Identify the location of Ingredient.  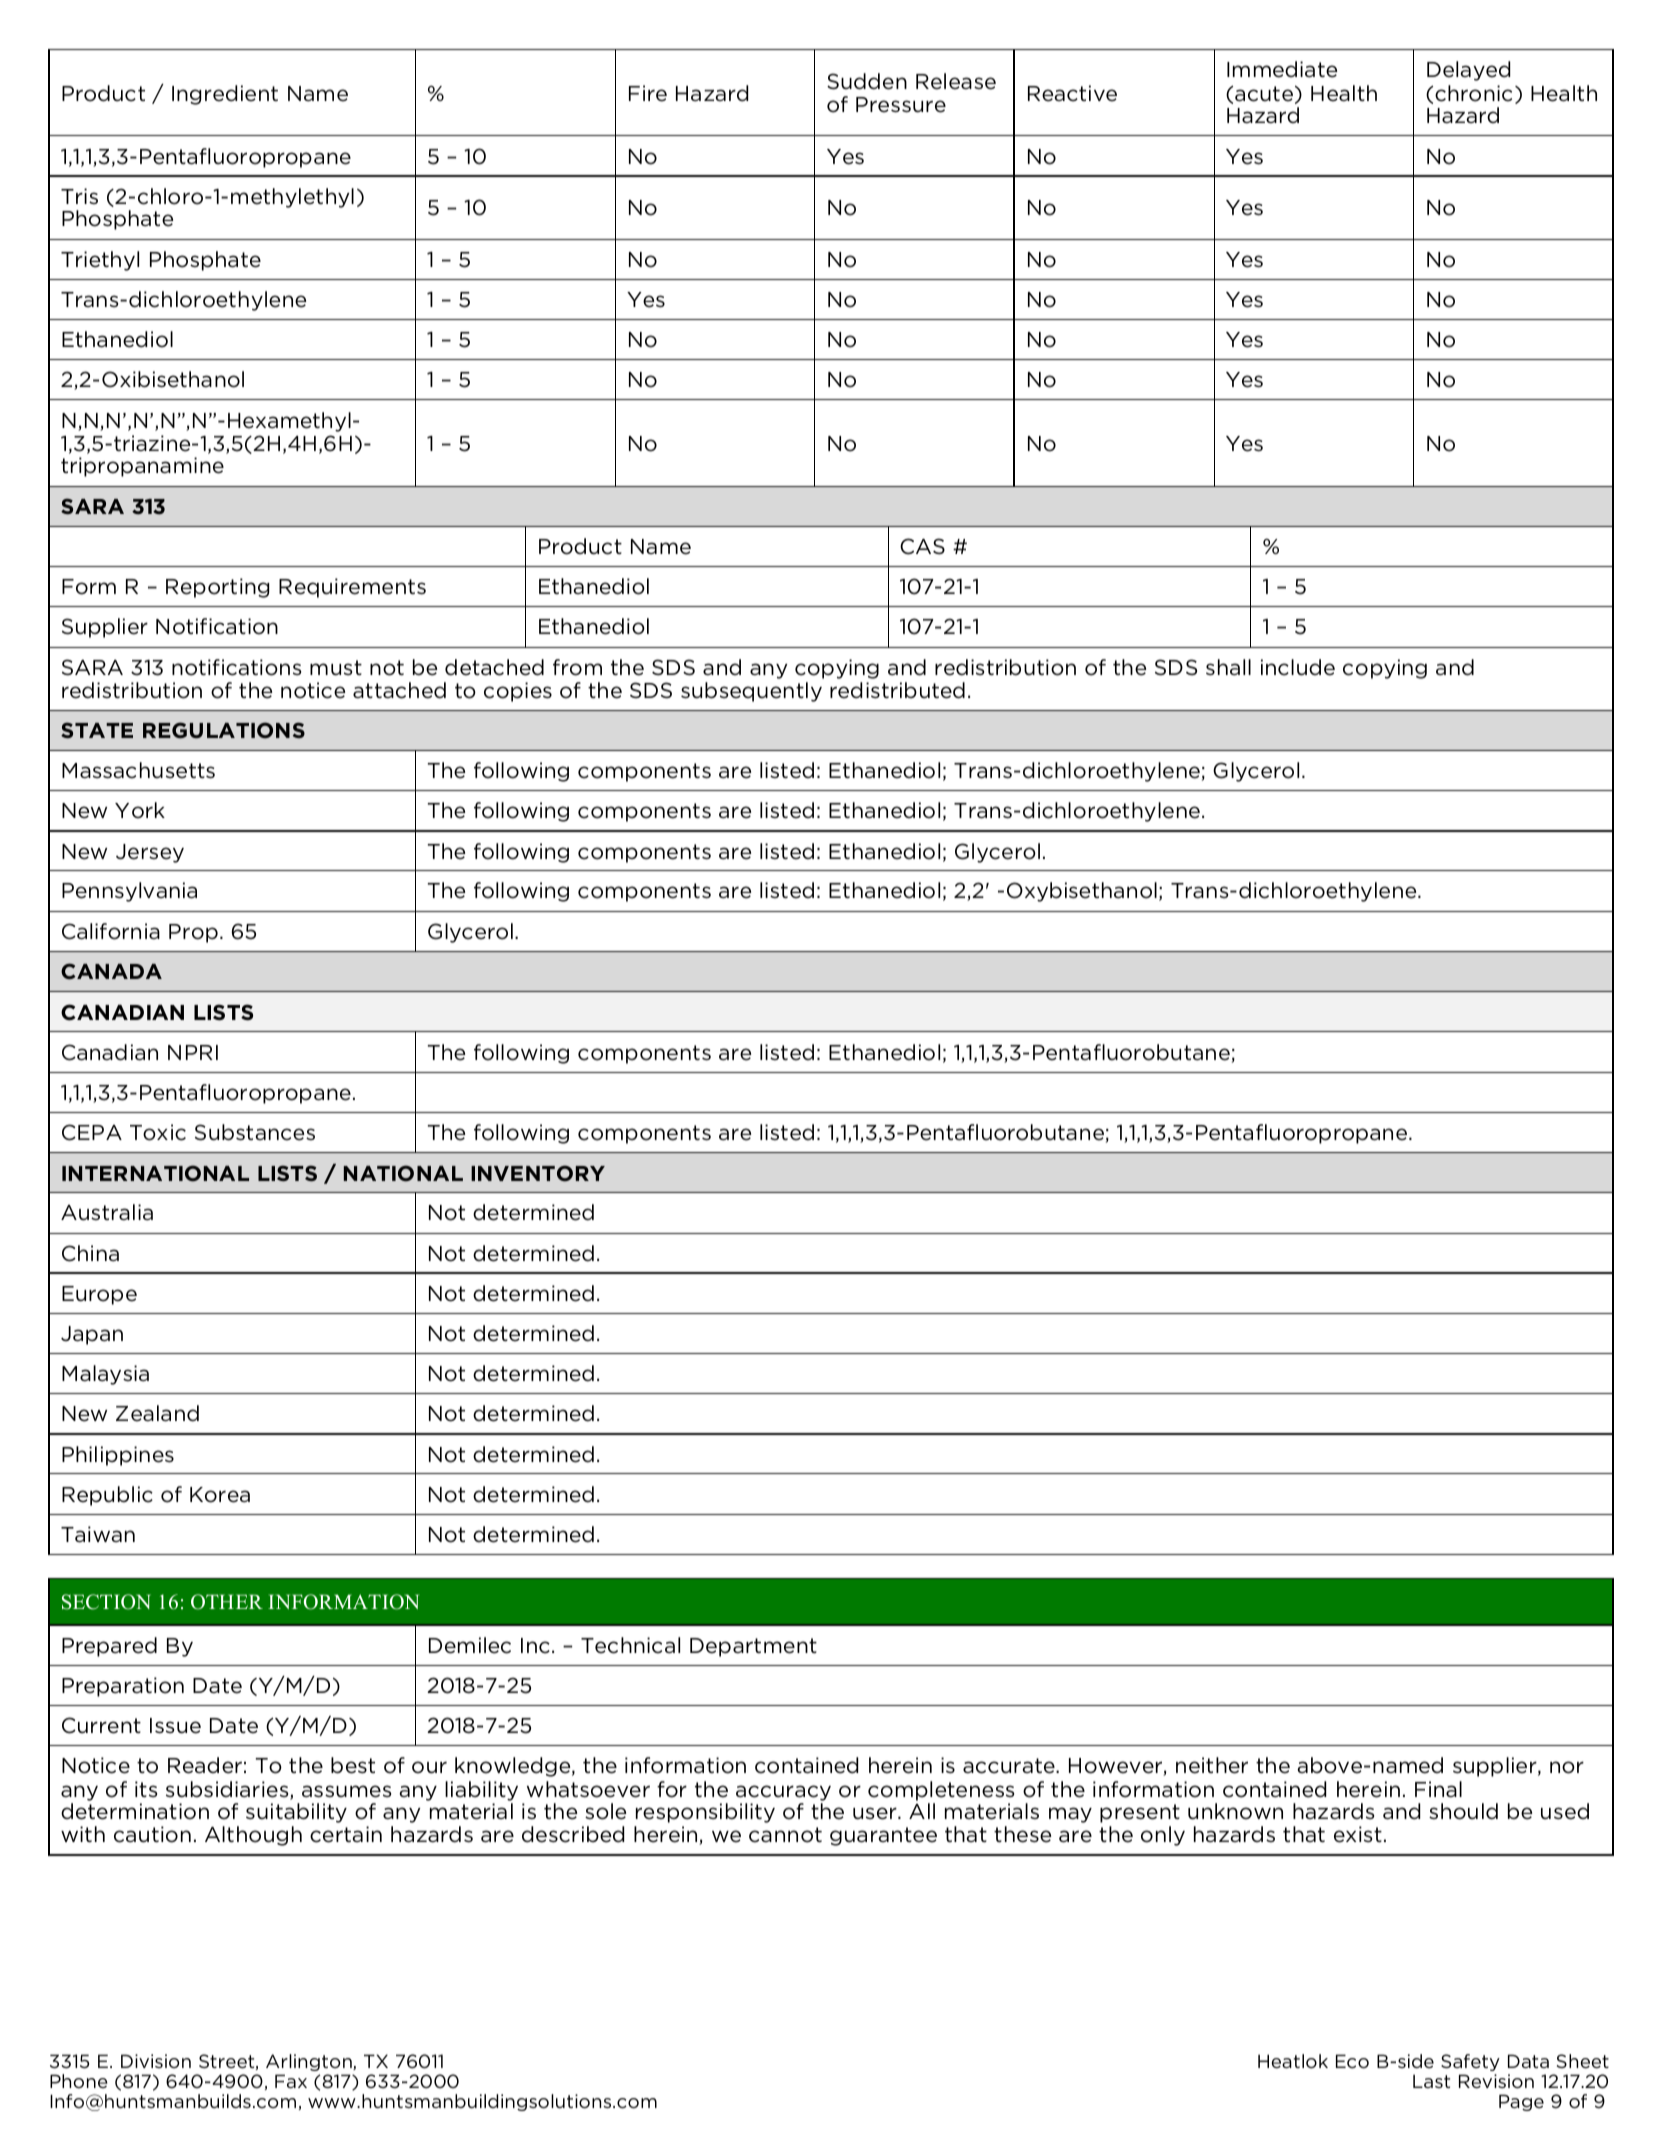
(225, 95).
